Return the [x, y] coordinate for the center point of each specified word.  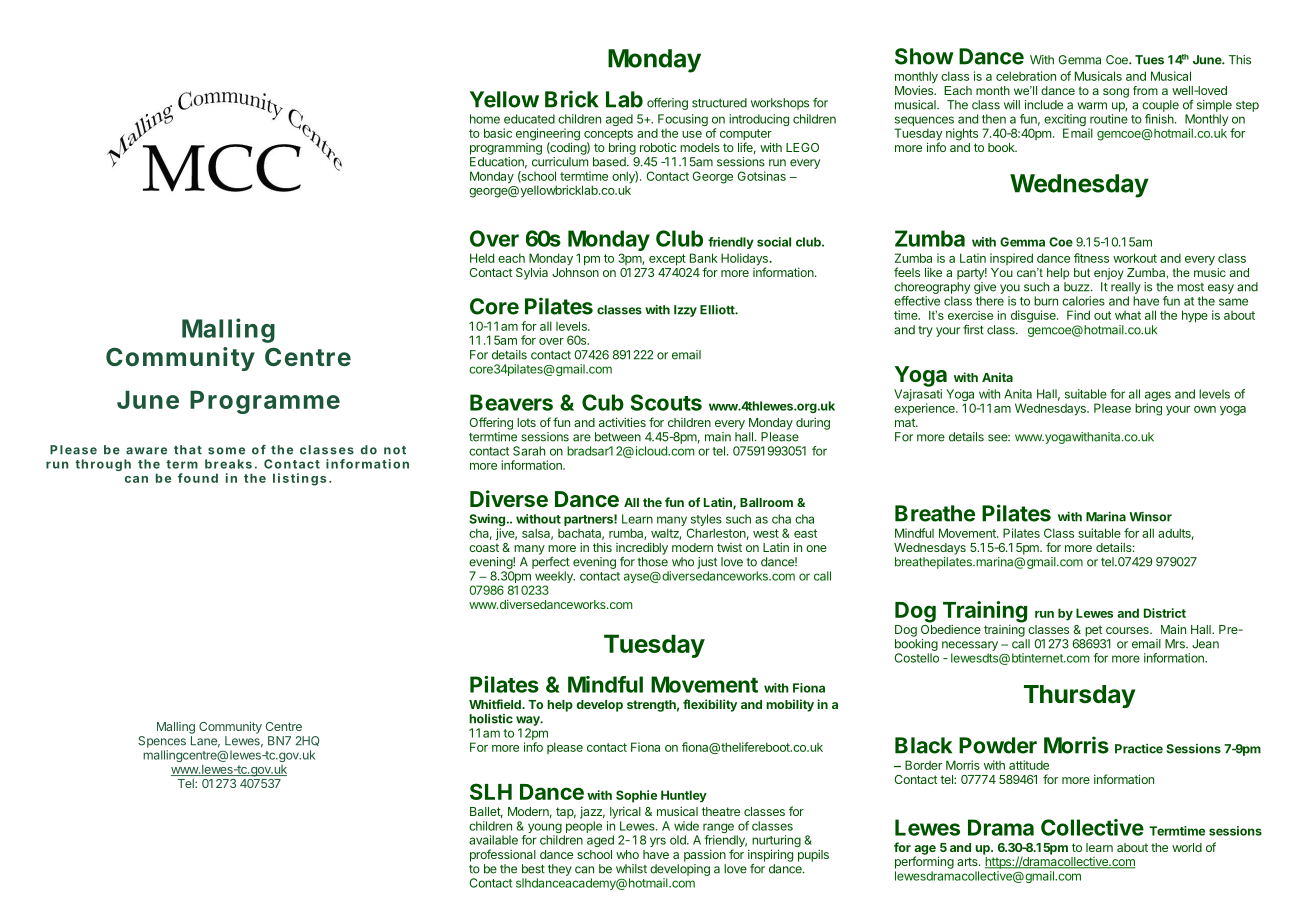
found [198, 478]
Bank [704, 258]
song [1116, 93]
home [485, 119]
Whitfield [496, 704]
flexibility [710, 705]
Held [482, 258]
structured [719, 103]
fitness [1091, 258]
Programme [265, 402]
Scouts [666, 402]
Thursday [1080, 696]
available [493, 840]
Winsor [1150, 516]
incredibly [642, 549]
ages [1158, 397]
